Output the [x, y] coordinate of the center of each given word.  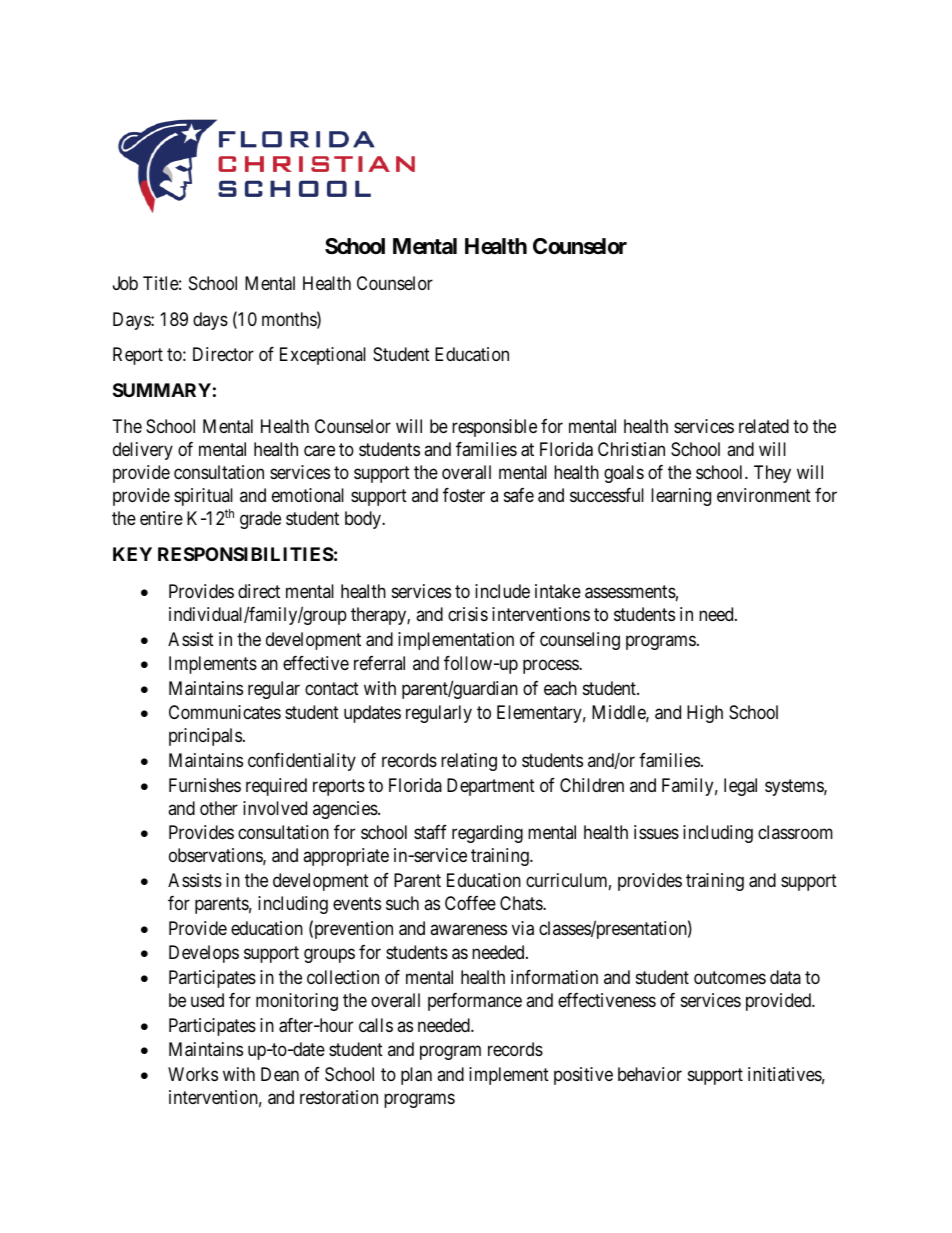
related [764, 426]
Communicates [225, 712]
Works [193, 1074]
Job [125, 283]
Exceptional [323, 356]
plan [416, 1076]
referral [379, 663]
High [705, 714]
